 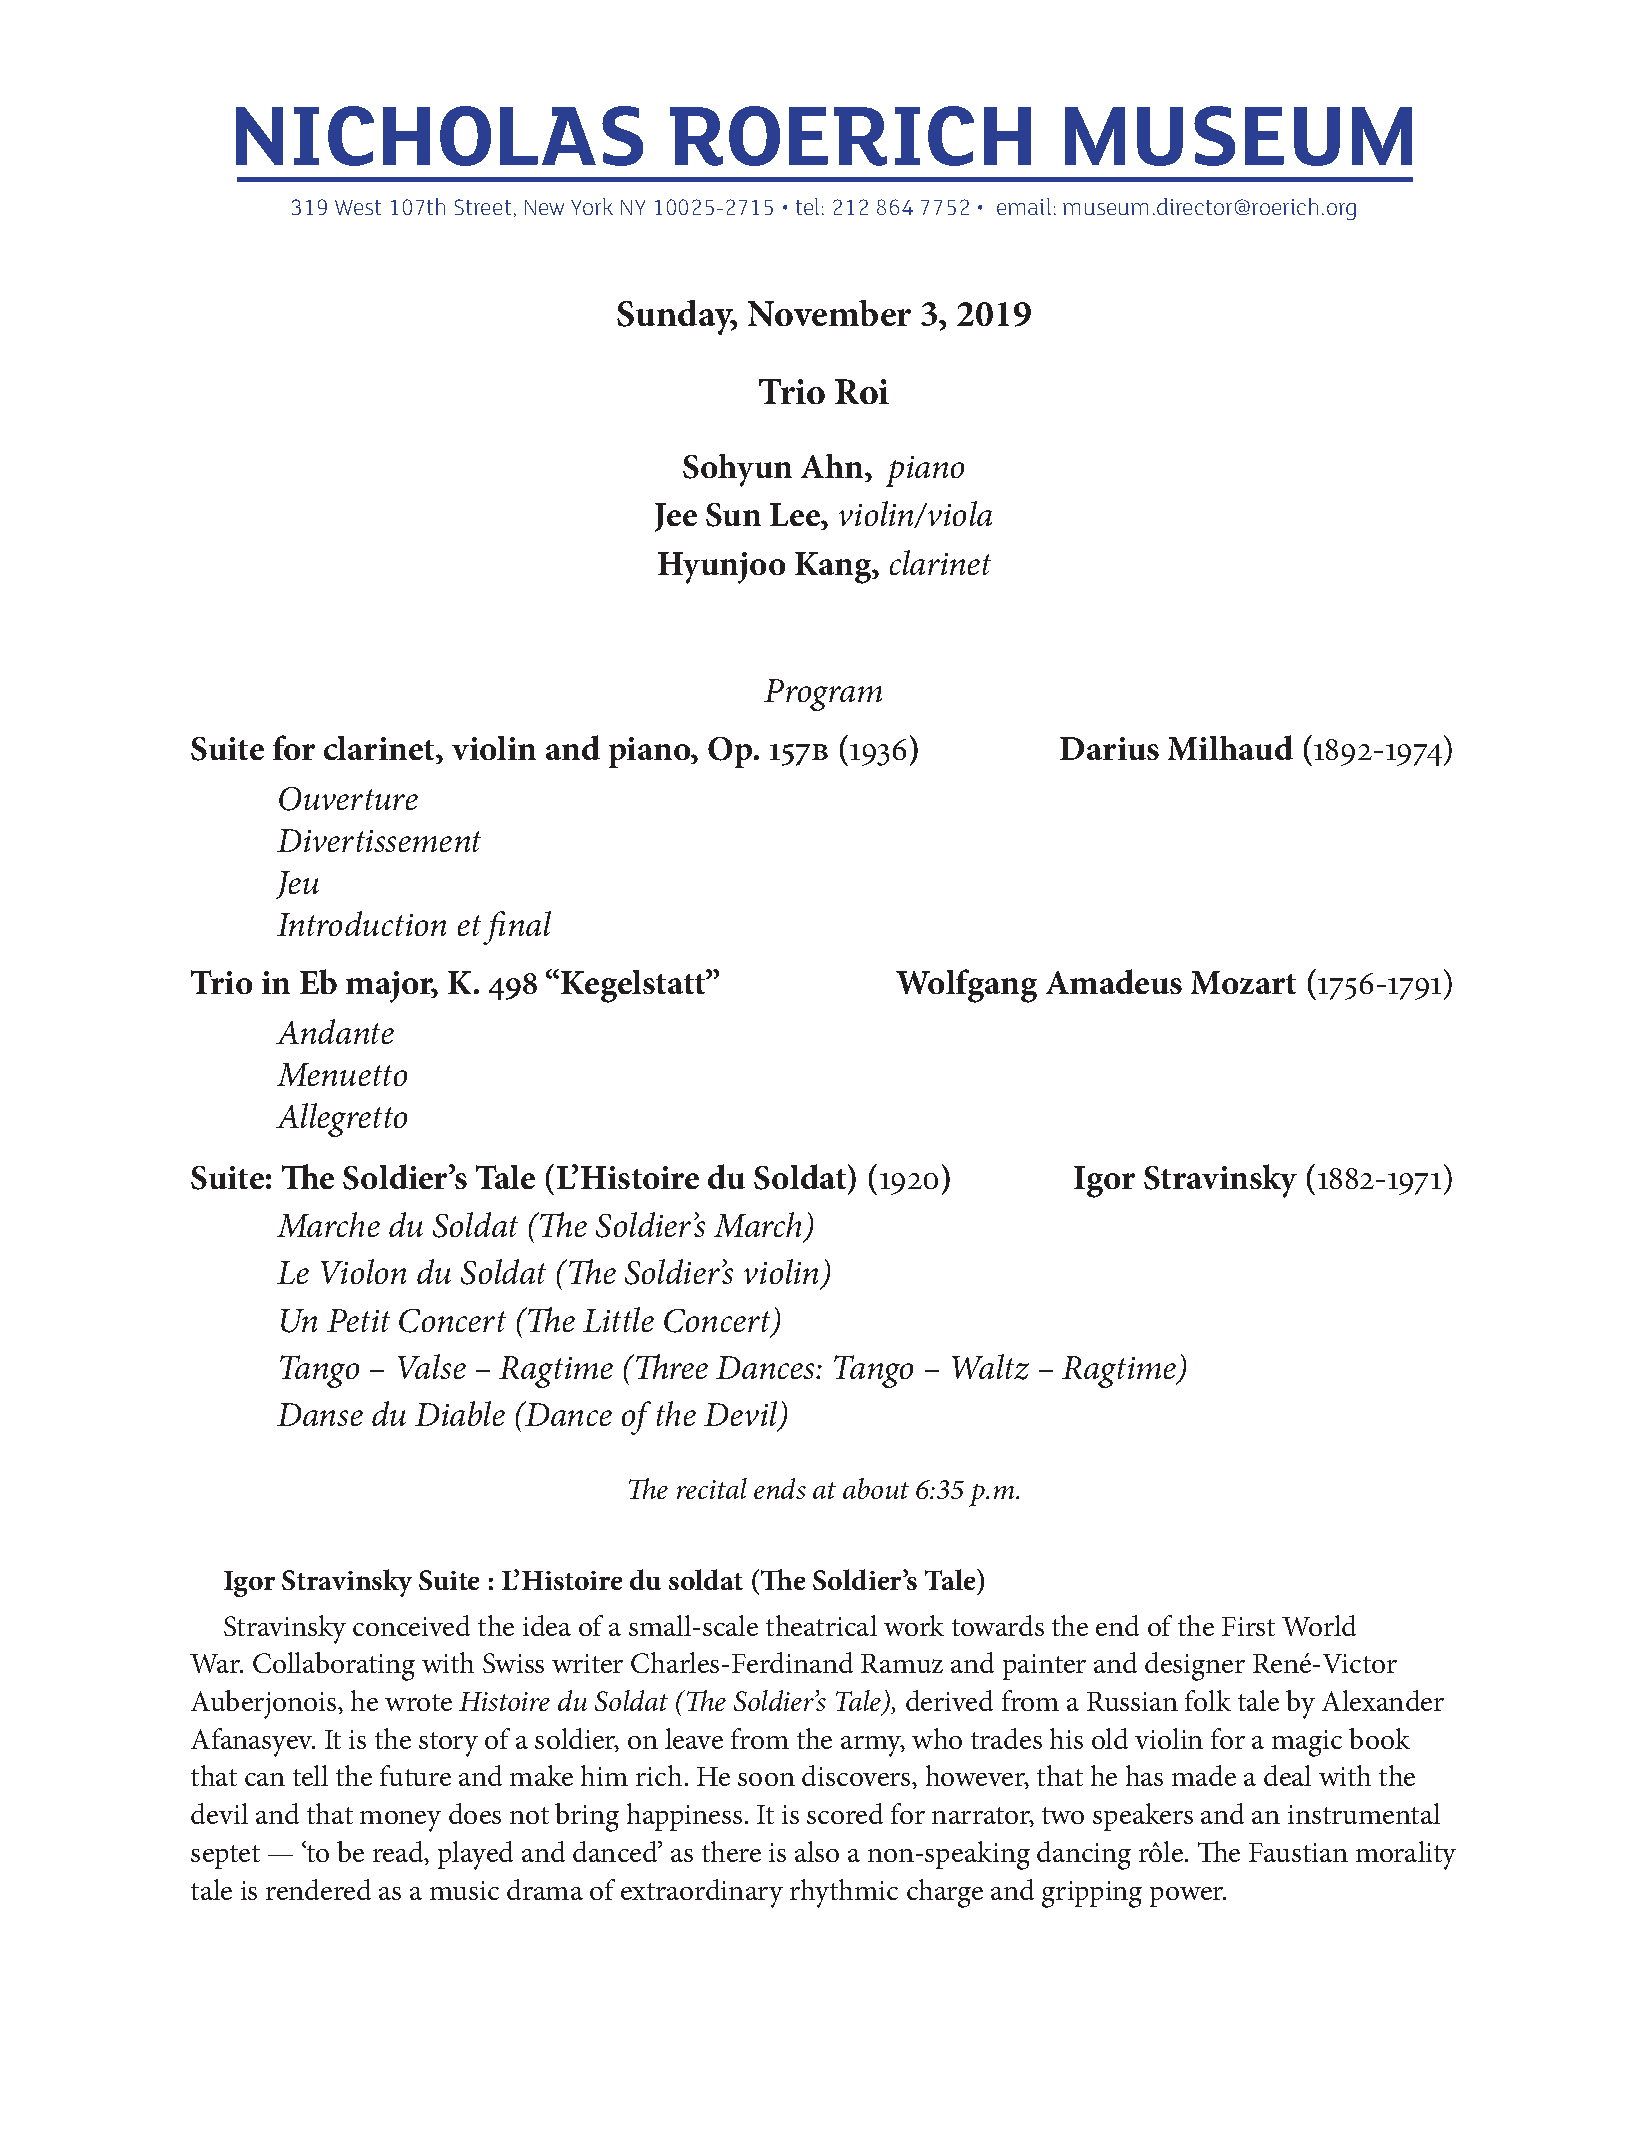 I want to click on read, so click(x=399, y=1853).
